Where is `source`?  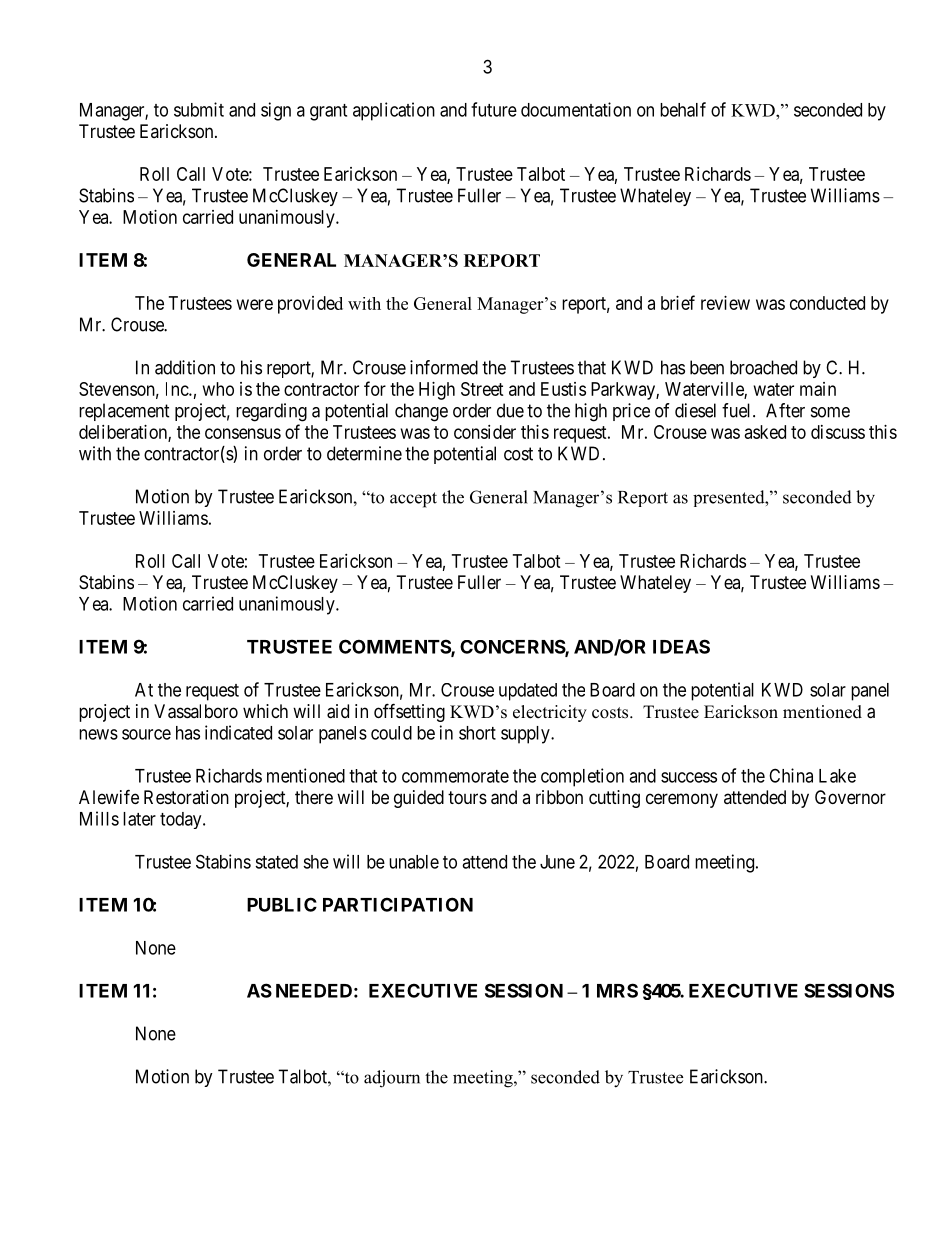
source is located at coordinates (146, 734).
